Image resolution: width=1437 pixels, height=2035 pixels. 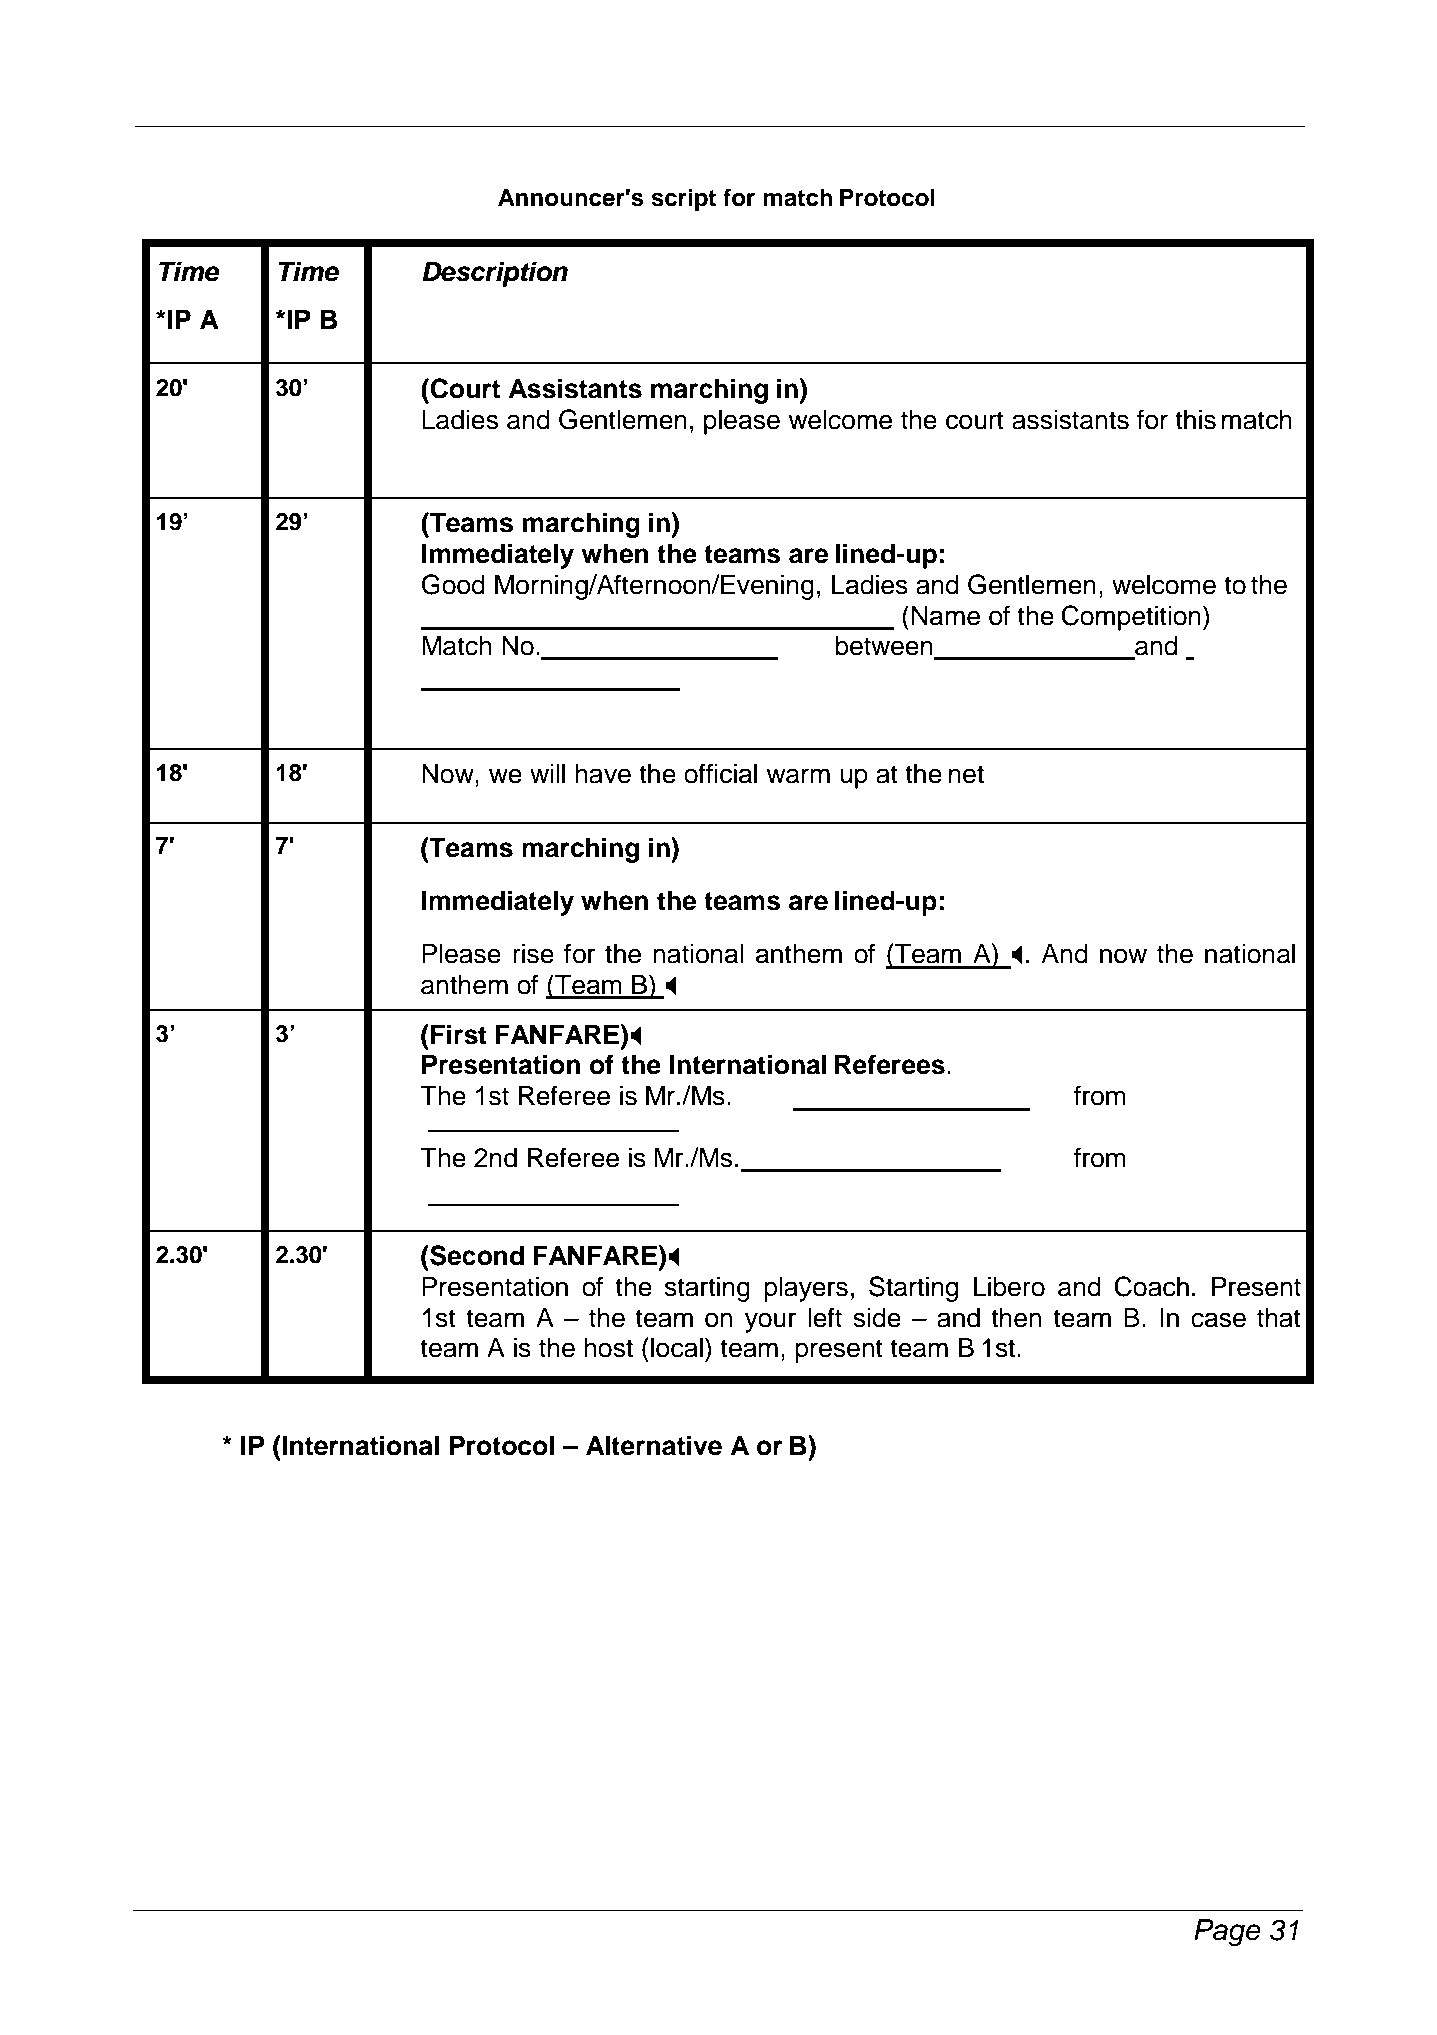 What do you see at coordinates (654, 1445) in the screenshot?
I see `Alternative` at bounding box center [654, 1445].
